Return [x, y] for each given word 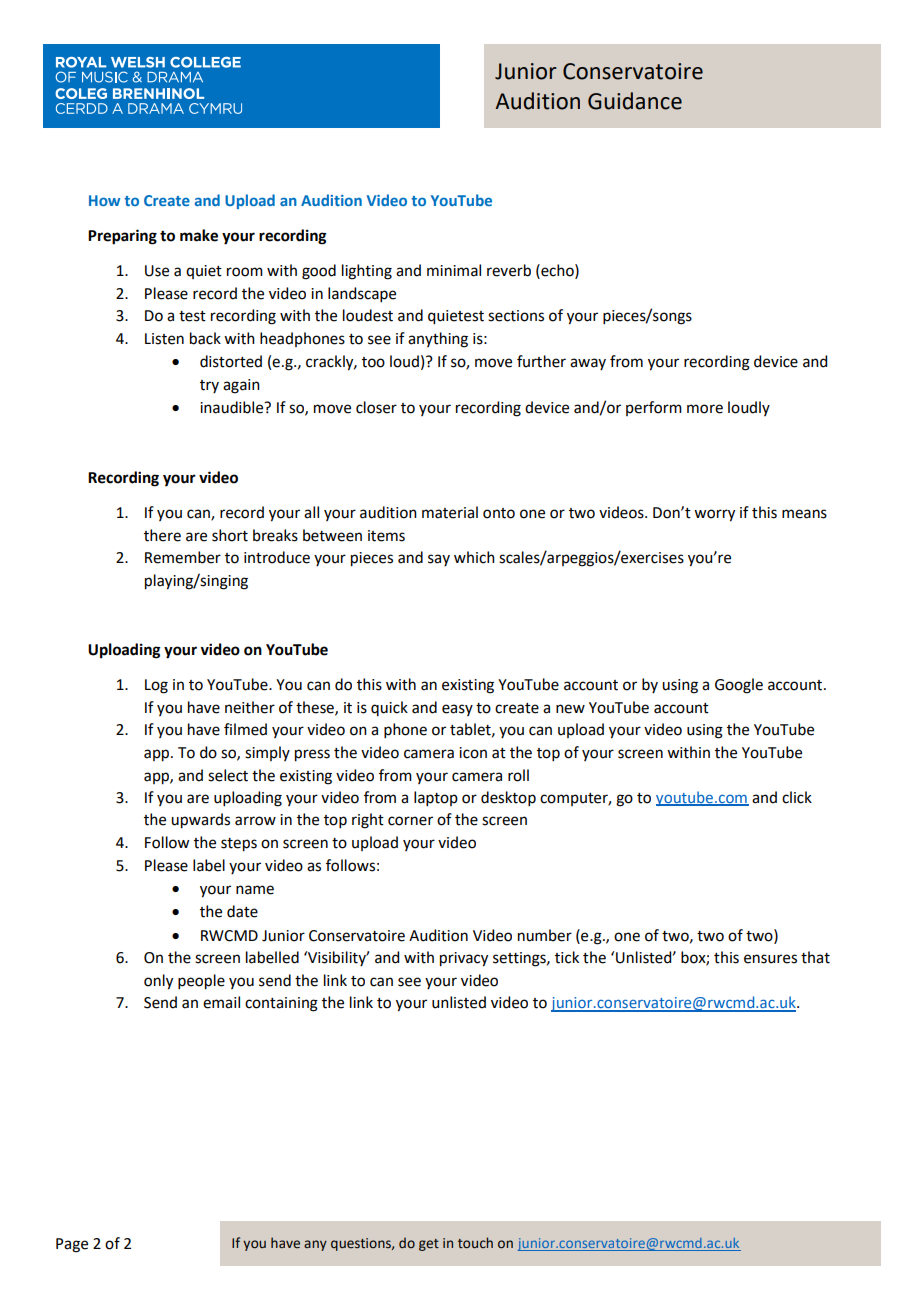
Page [72, 1245]
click [797, 797]
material [450, 512]
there [162, 535]
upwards [200, 821]
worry [714, 515]
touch [475, 1242]
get [429, 1245]
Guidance [635, 101]
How [104, 200]
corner [410, 821]
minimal [454, 270]
